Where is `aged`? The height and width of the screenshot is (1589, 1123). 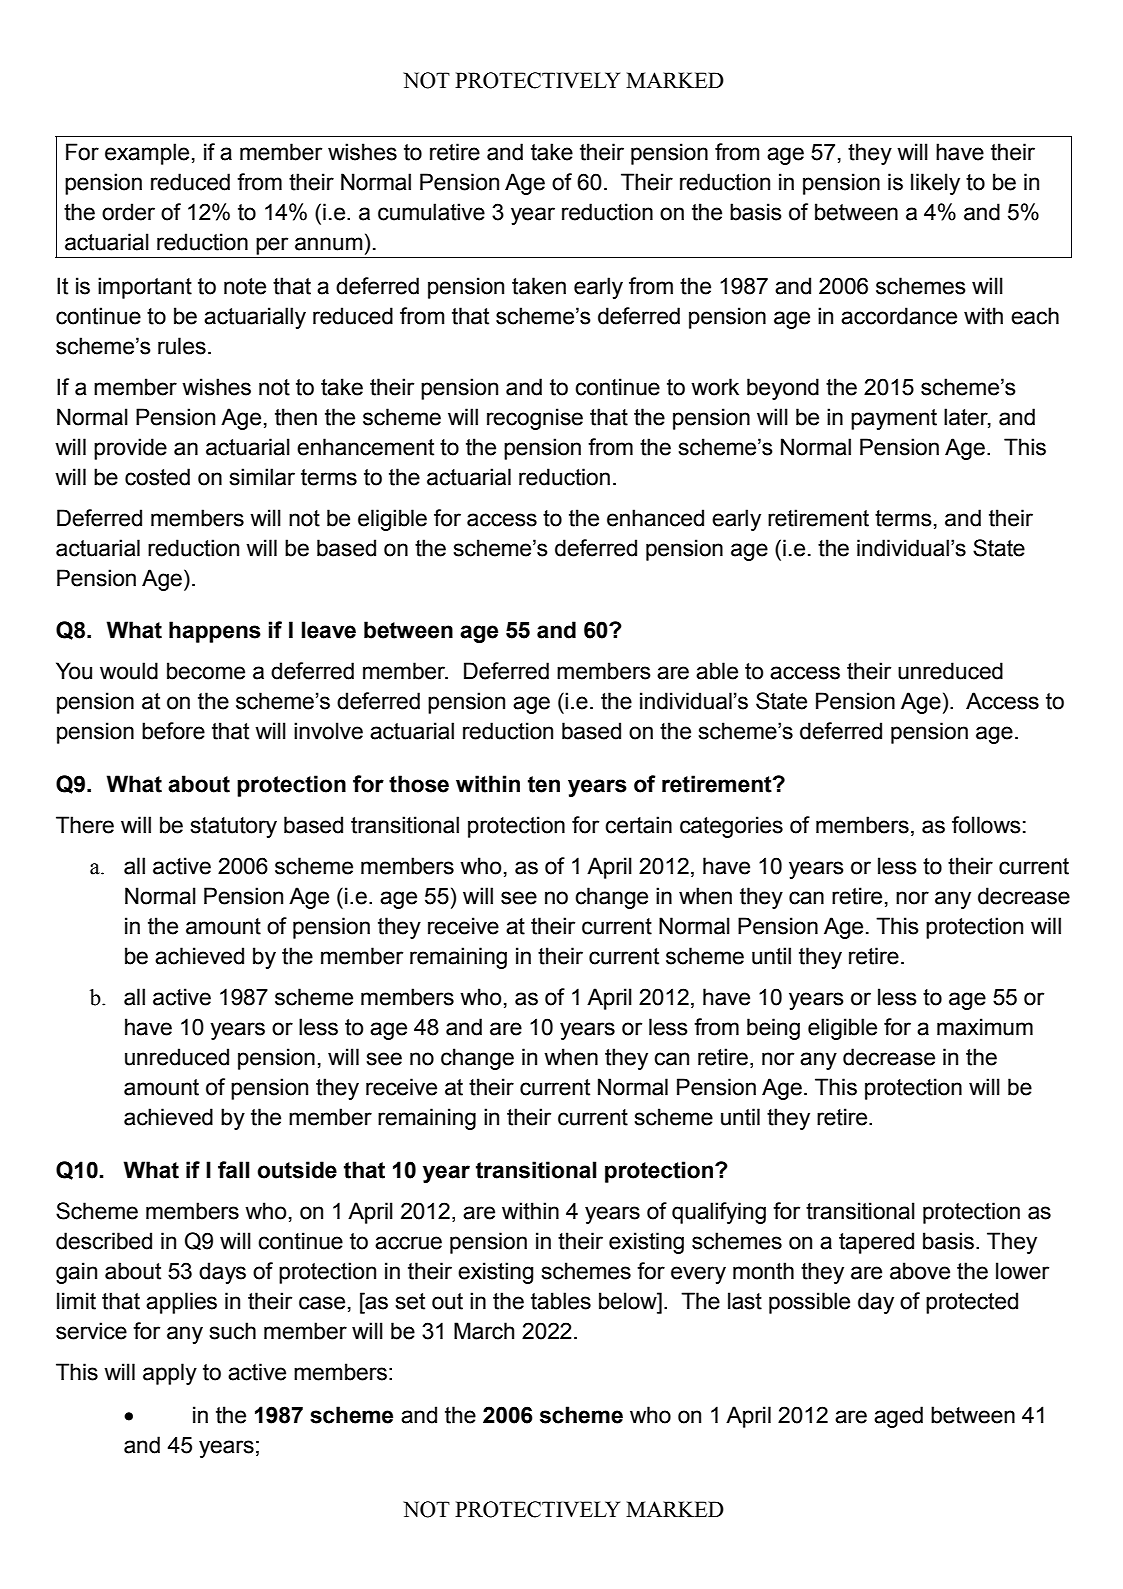 aged is located at coordinates (898, 1417).
